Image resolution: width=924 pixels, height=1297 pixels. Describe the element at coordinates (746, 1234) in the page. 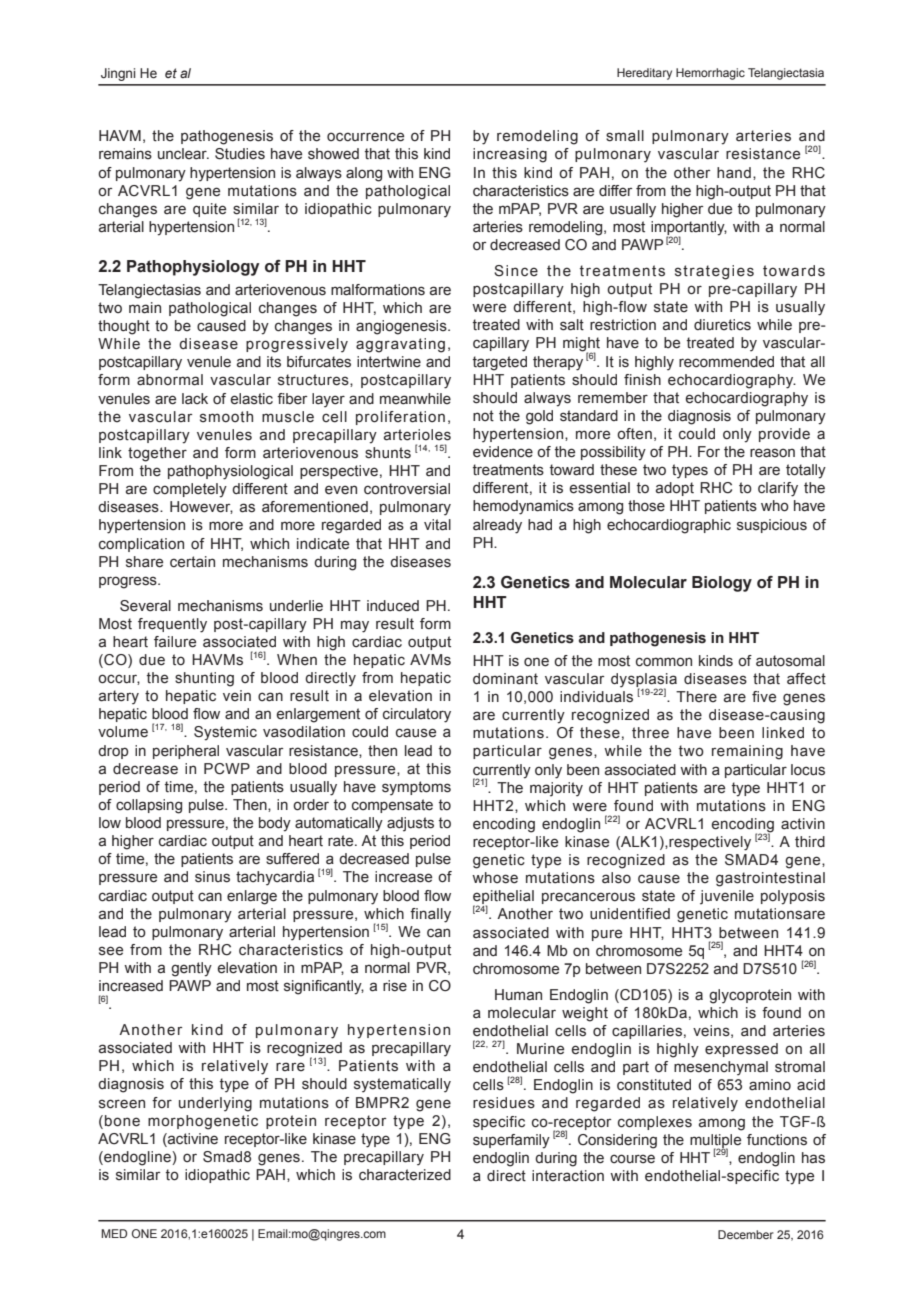

I see `December` at that location.
